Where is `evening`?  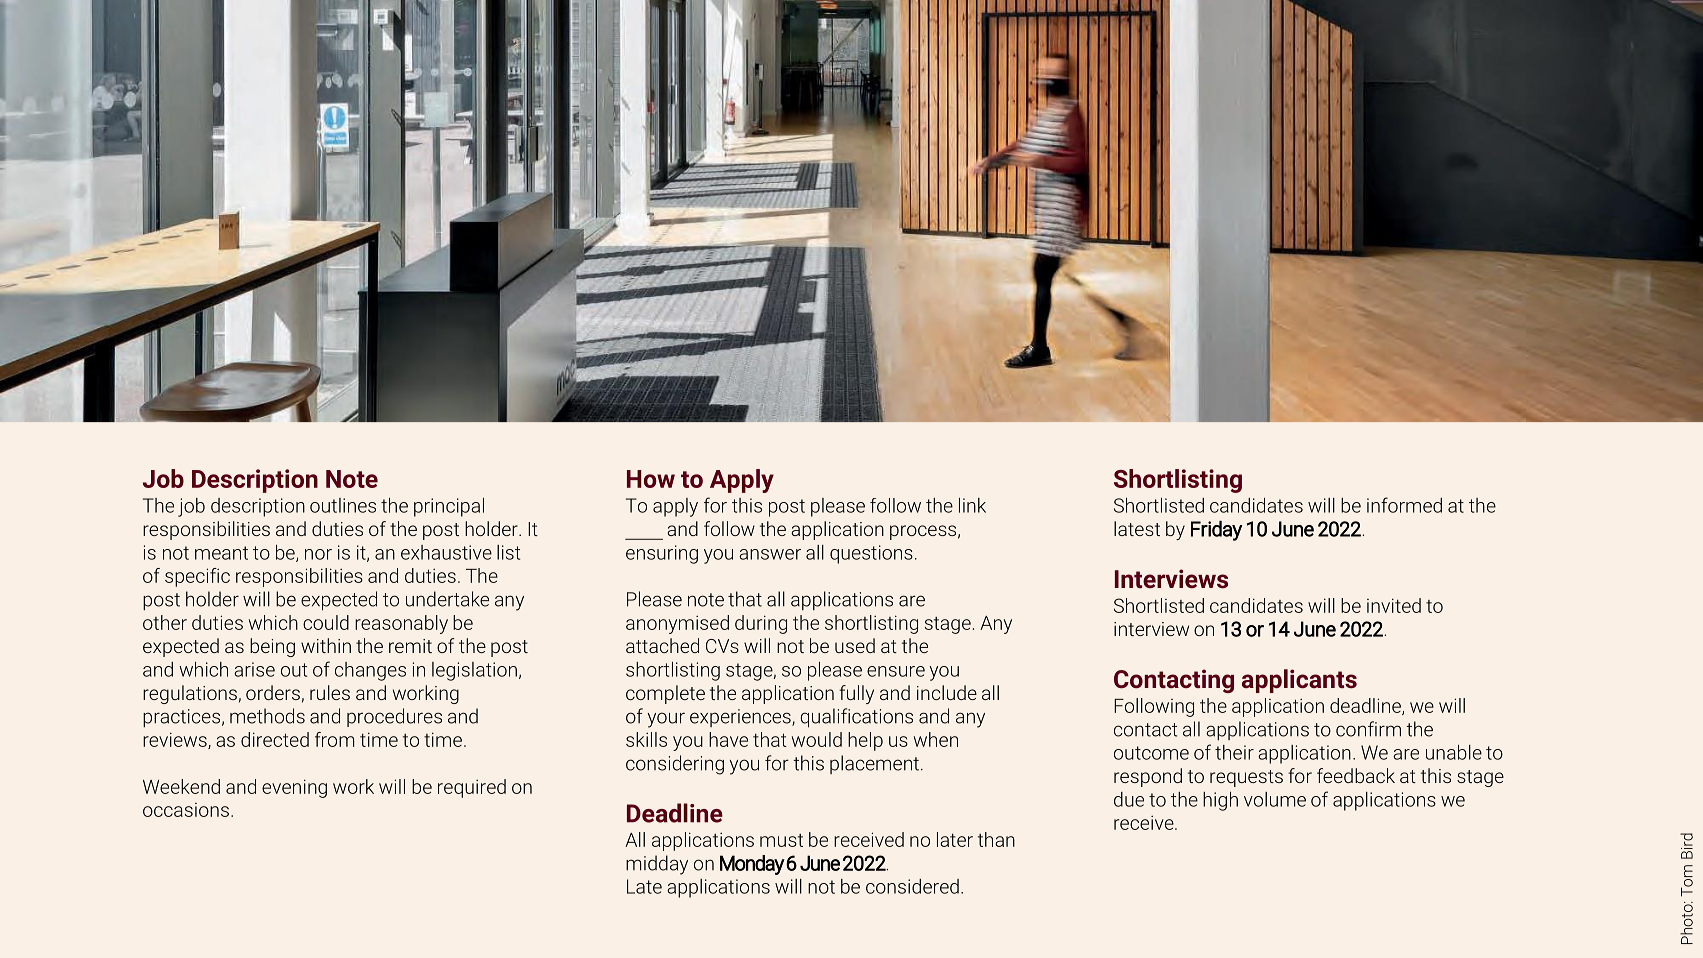
evening is located at coordinates (294, 788).
